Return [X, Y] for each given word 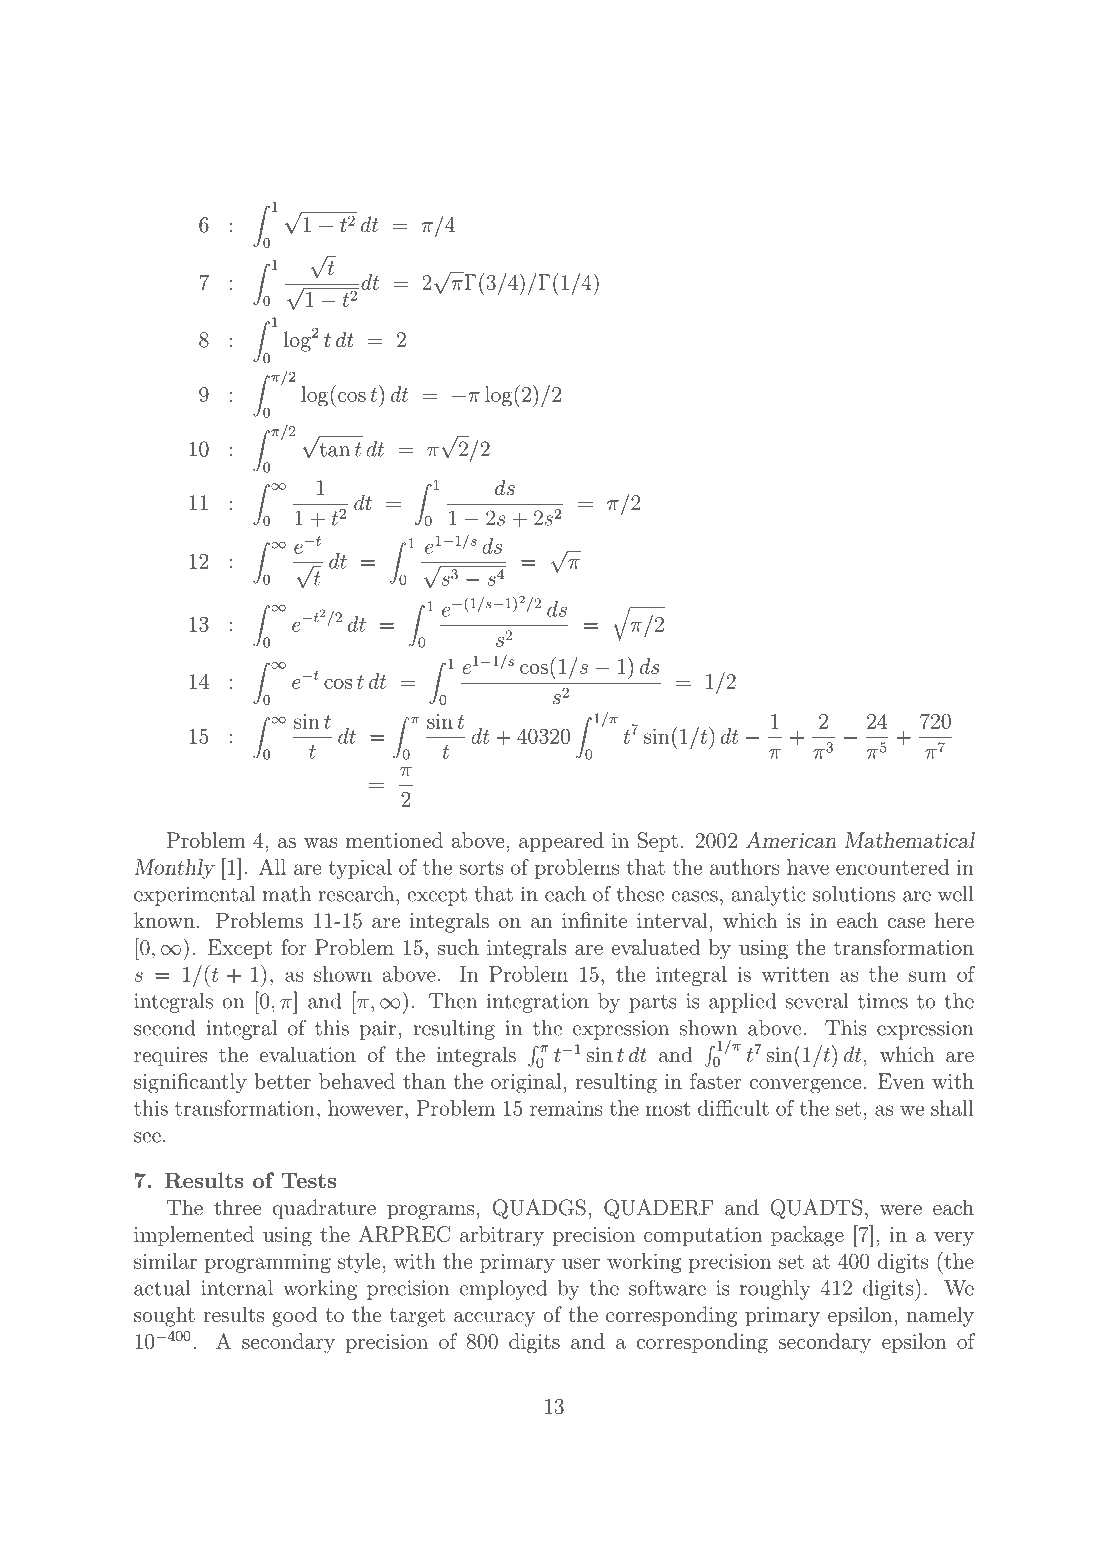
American [791, 840]
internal [237, 1288]
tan [333, 448]
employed [503, 1290]
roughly [775, 1290]
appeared [561, 842]
